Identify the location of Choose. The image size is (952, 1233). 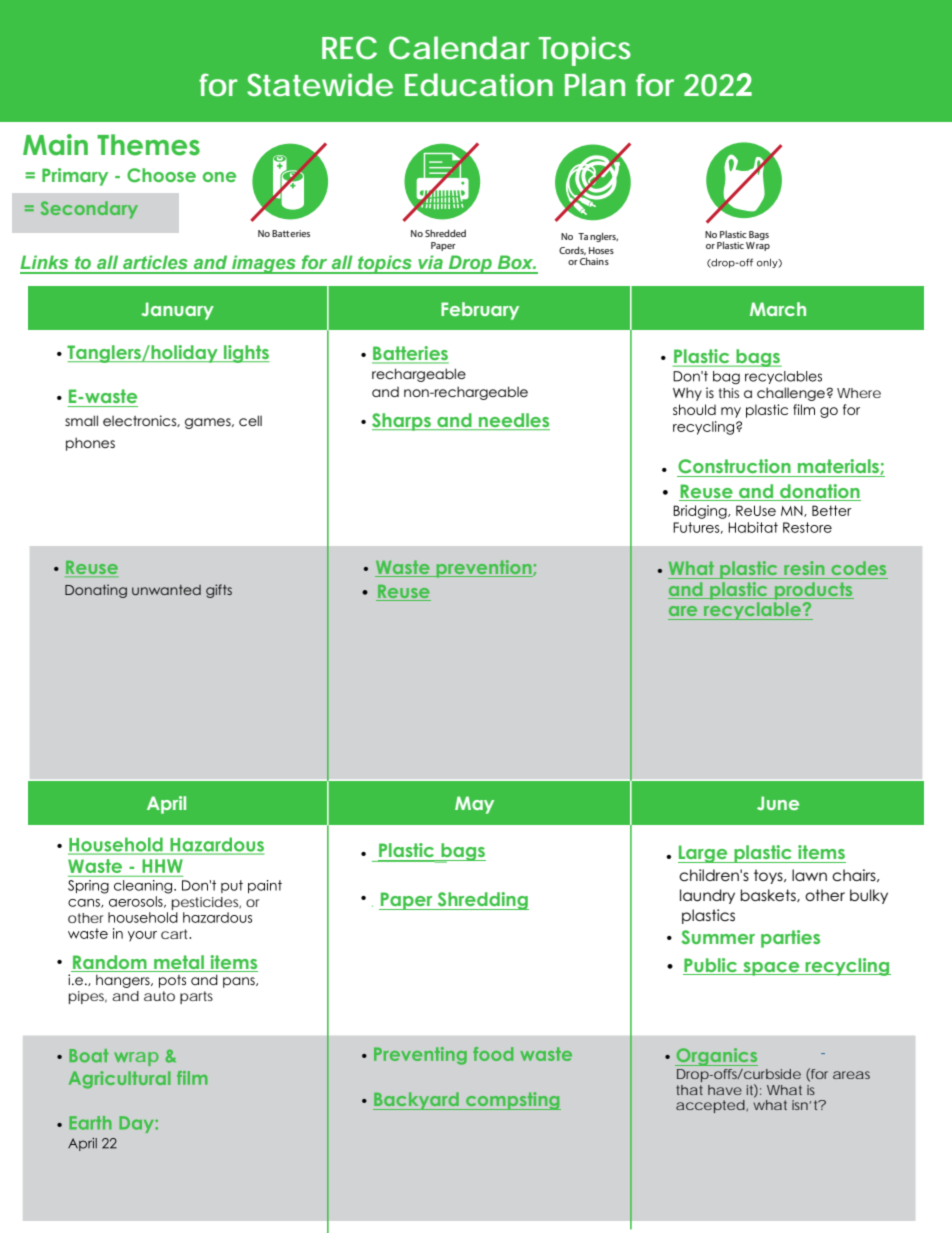
(161, 175).
